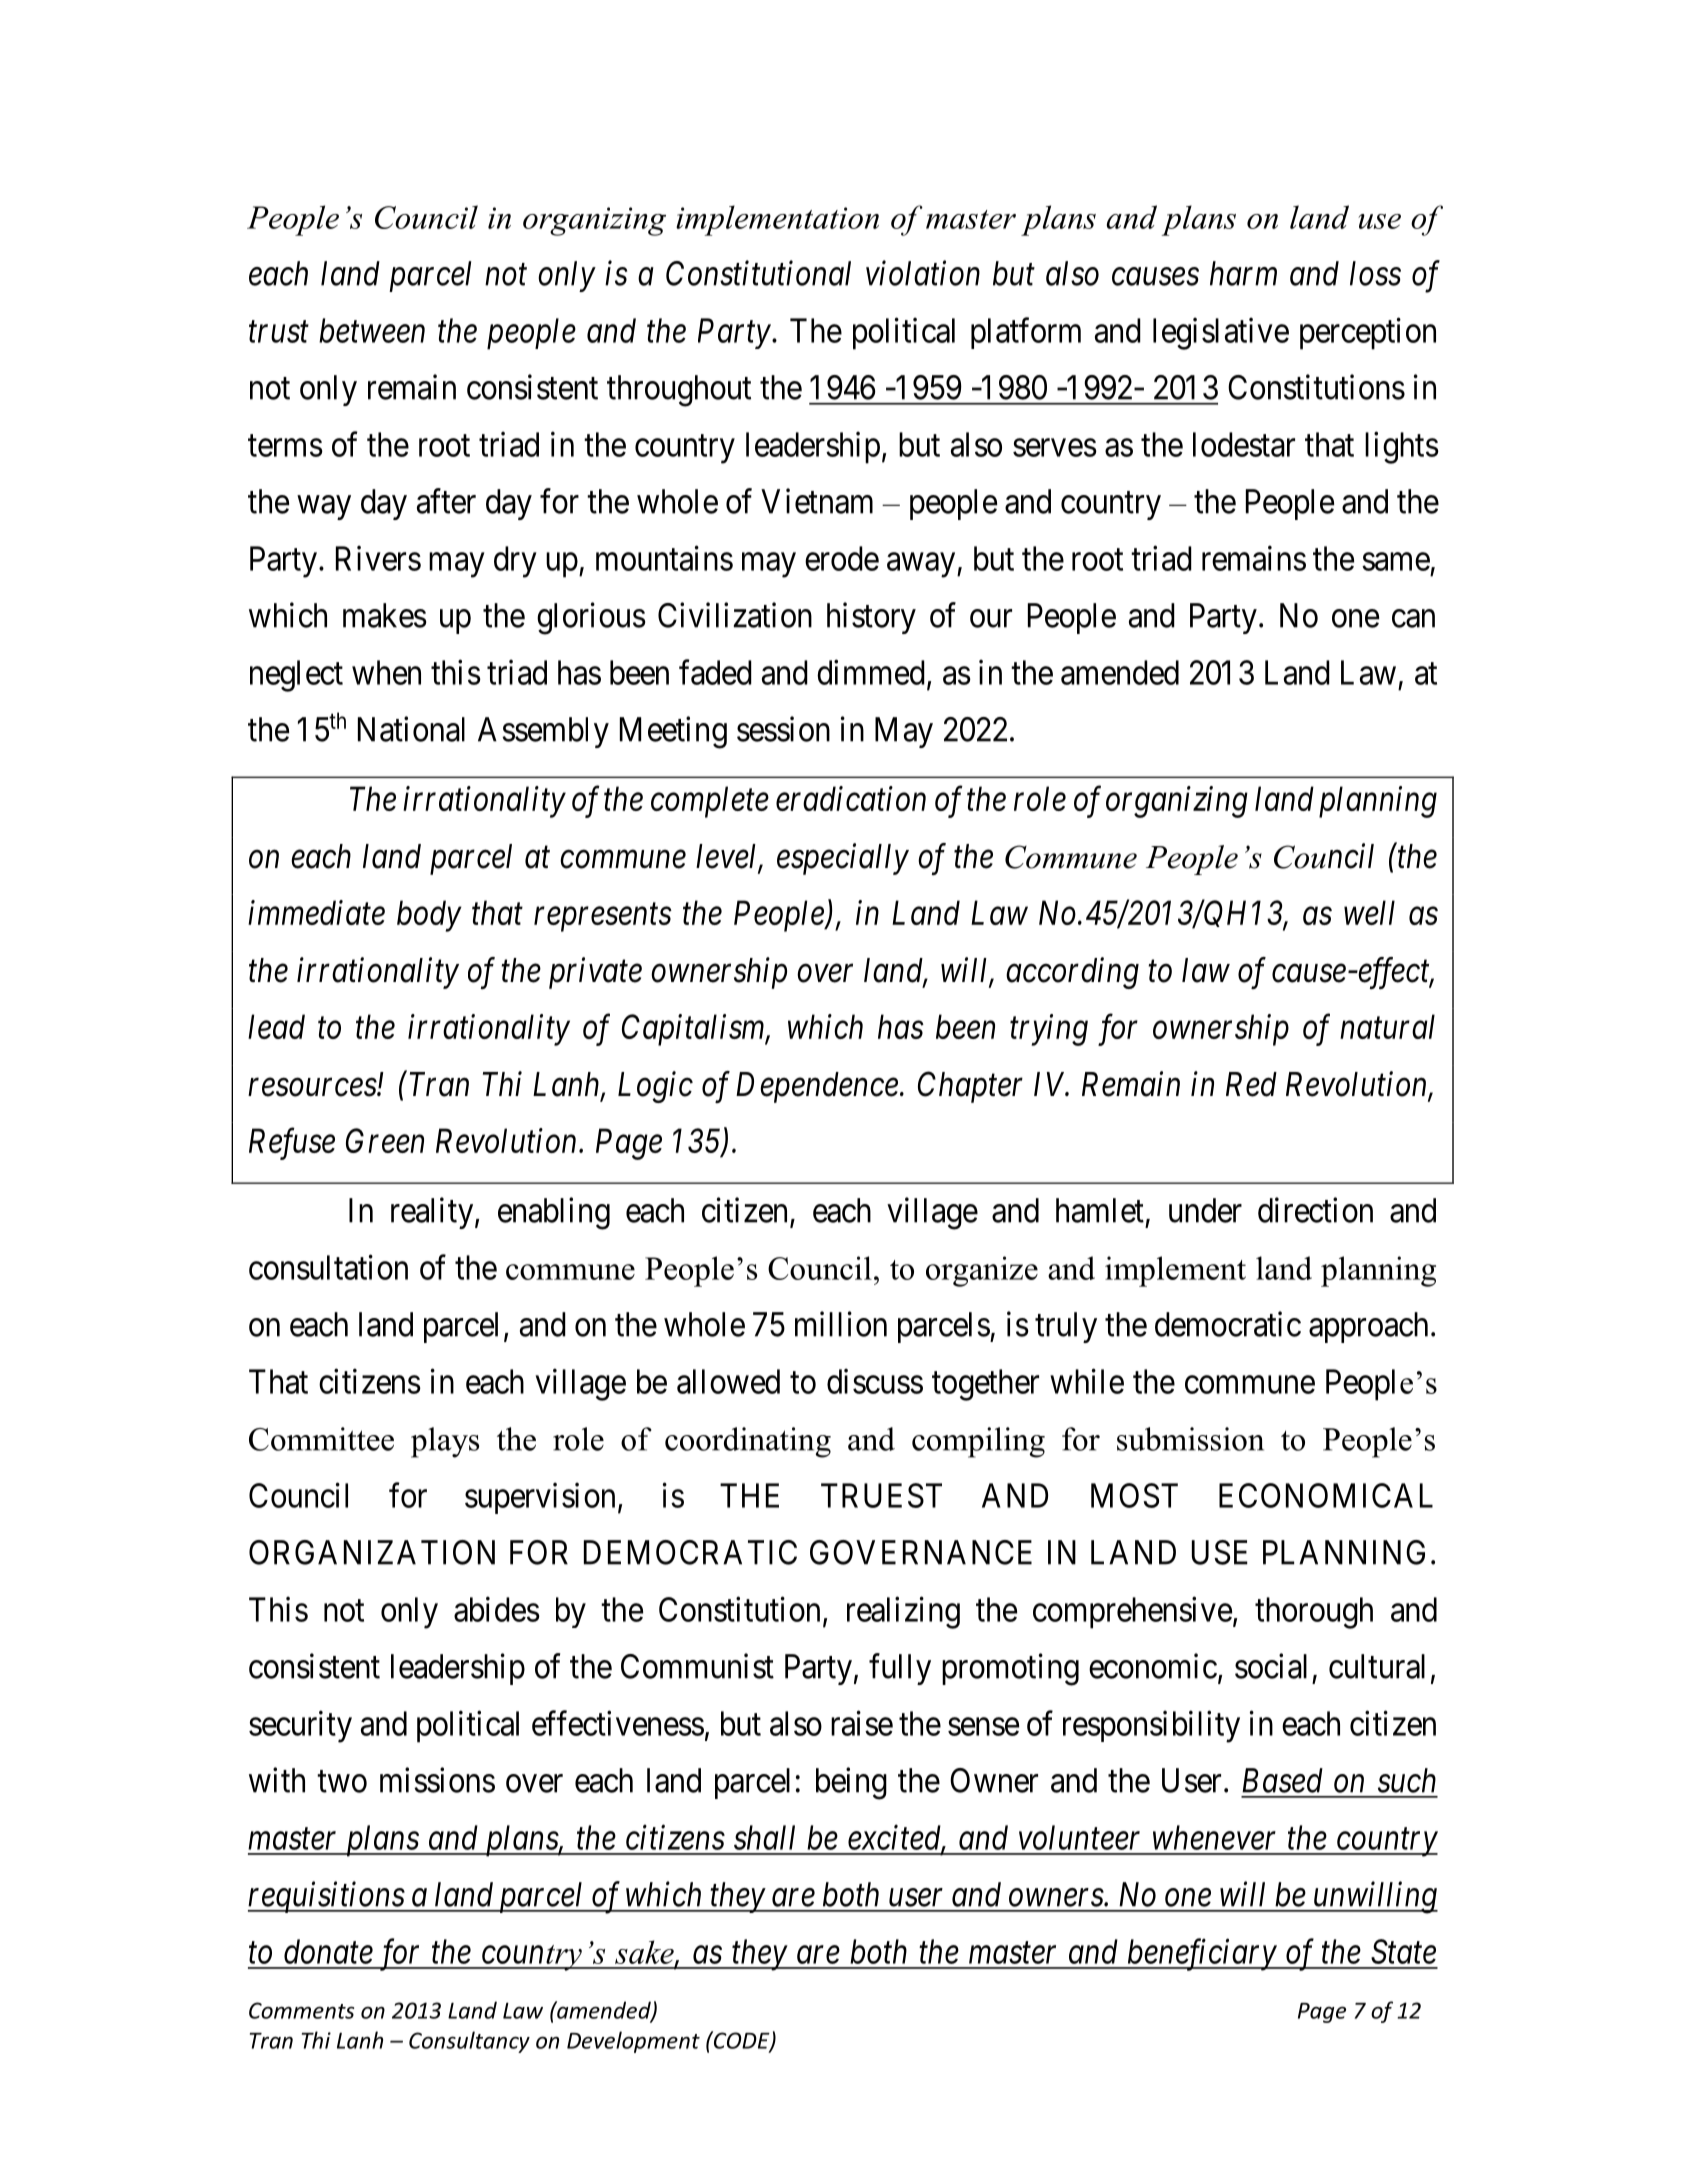 Image resolution: width=1685 pixels, height=2181 pixels. Describe the element at coordinates (783, 729) in the screenshot. I see `session` at that location.
